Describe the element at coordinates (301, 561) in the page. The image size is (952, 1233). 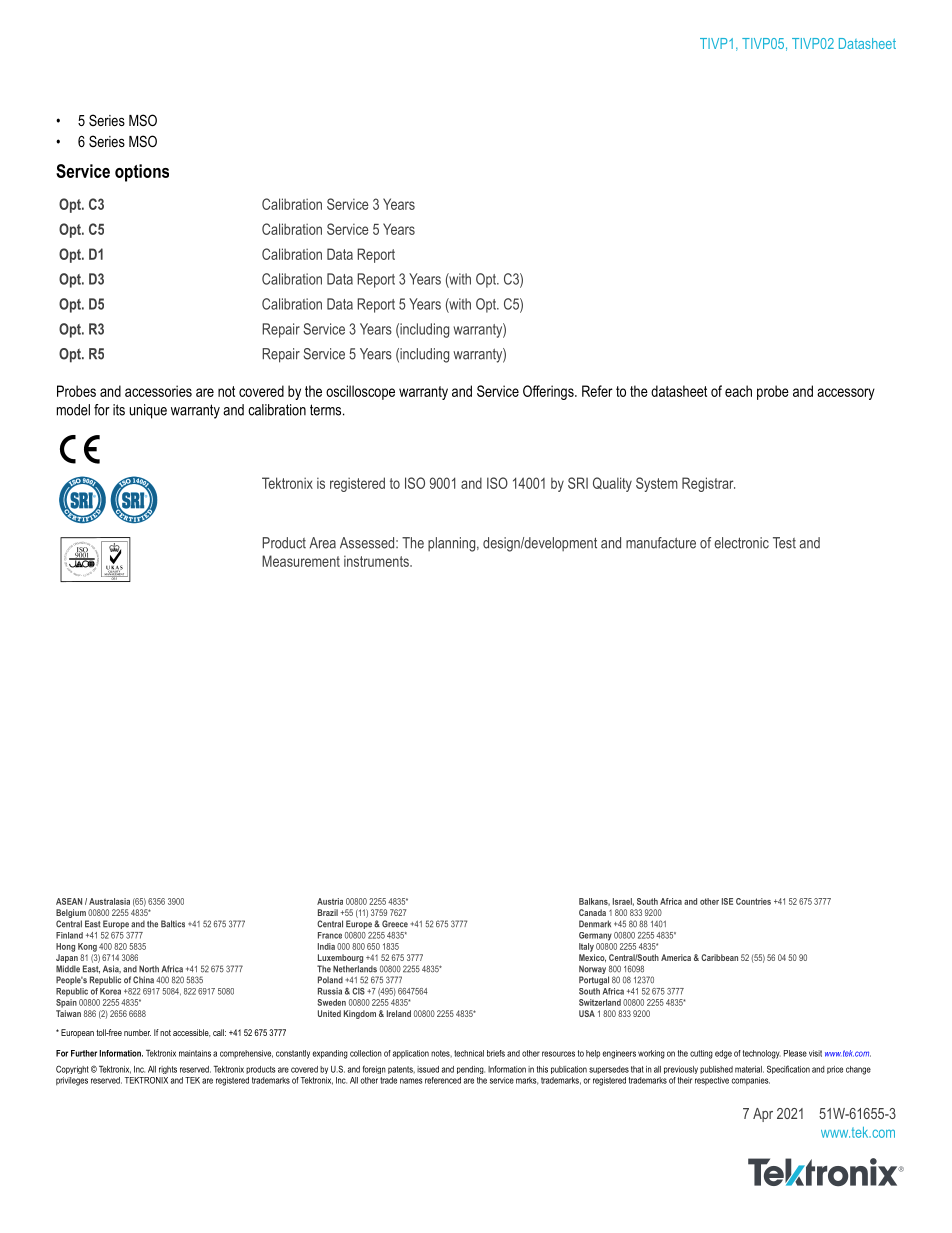
I see `Measurement` at that location.
